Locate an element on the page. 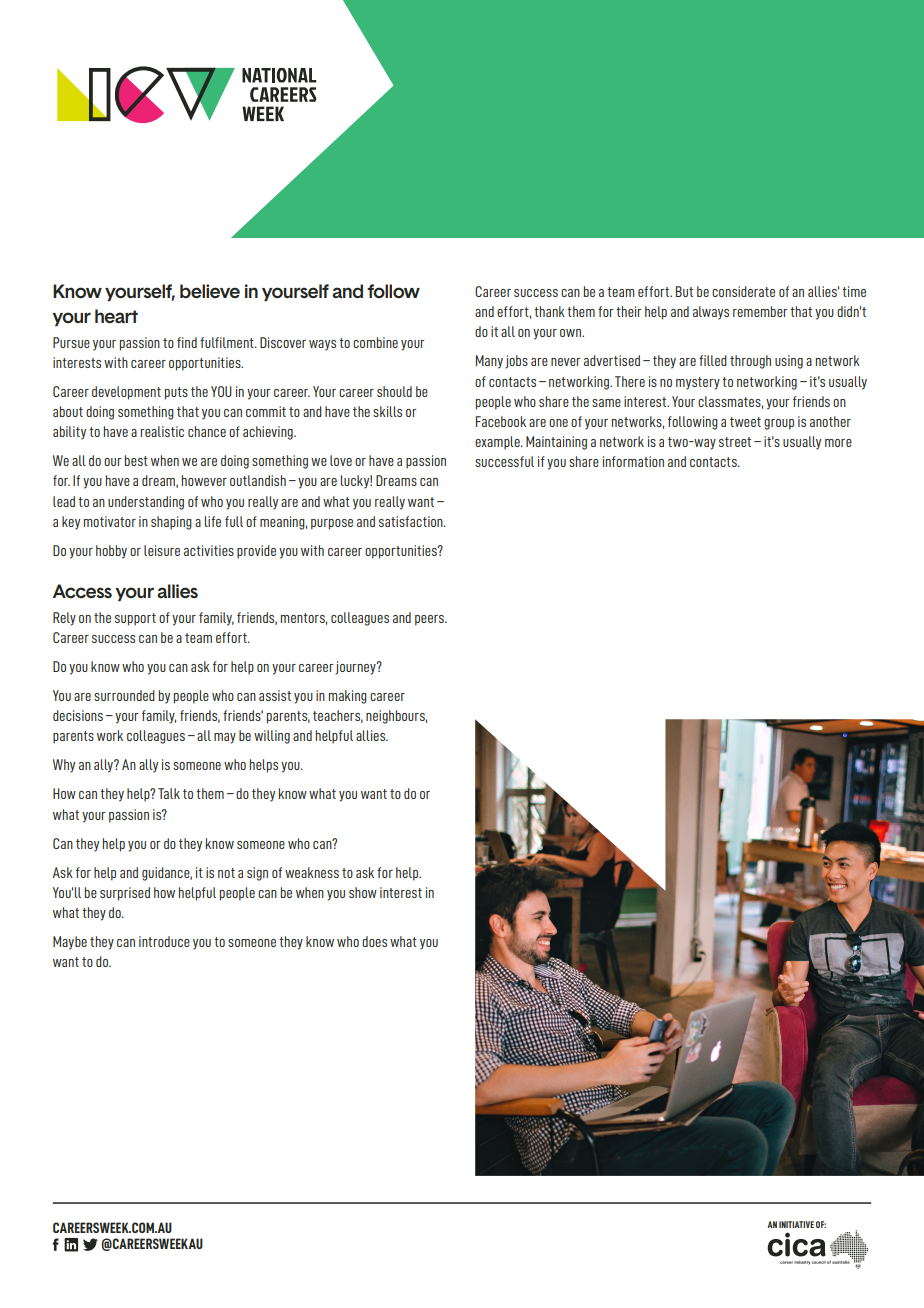 This document has height=1308, width=924. does is located at coordinates (374, 941).
